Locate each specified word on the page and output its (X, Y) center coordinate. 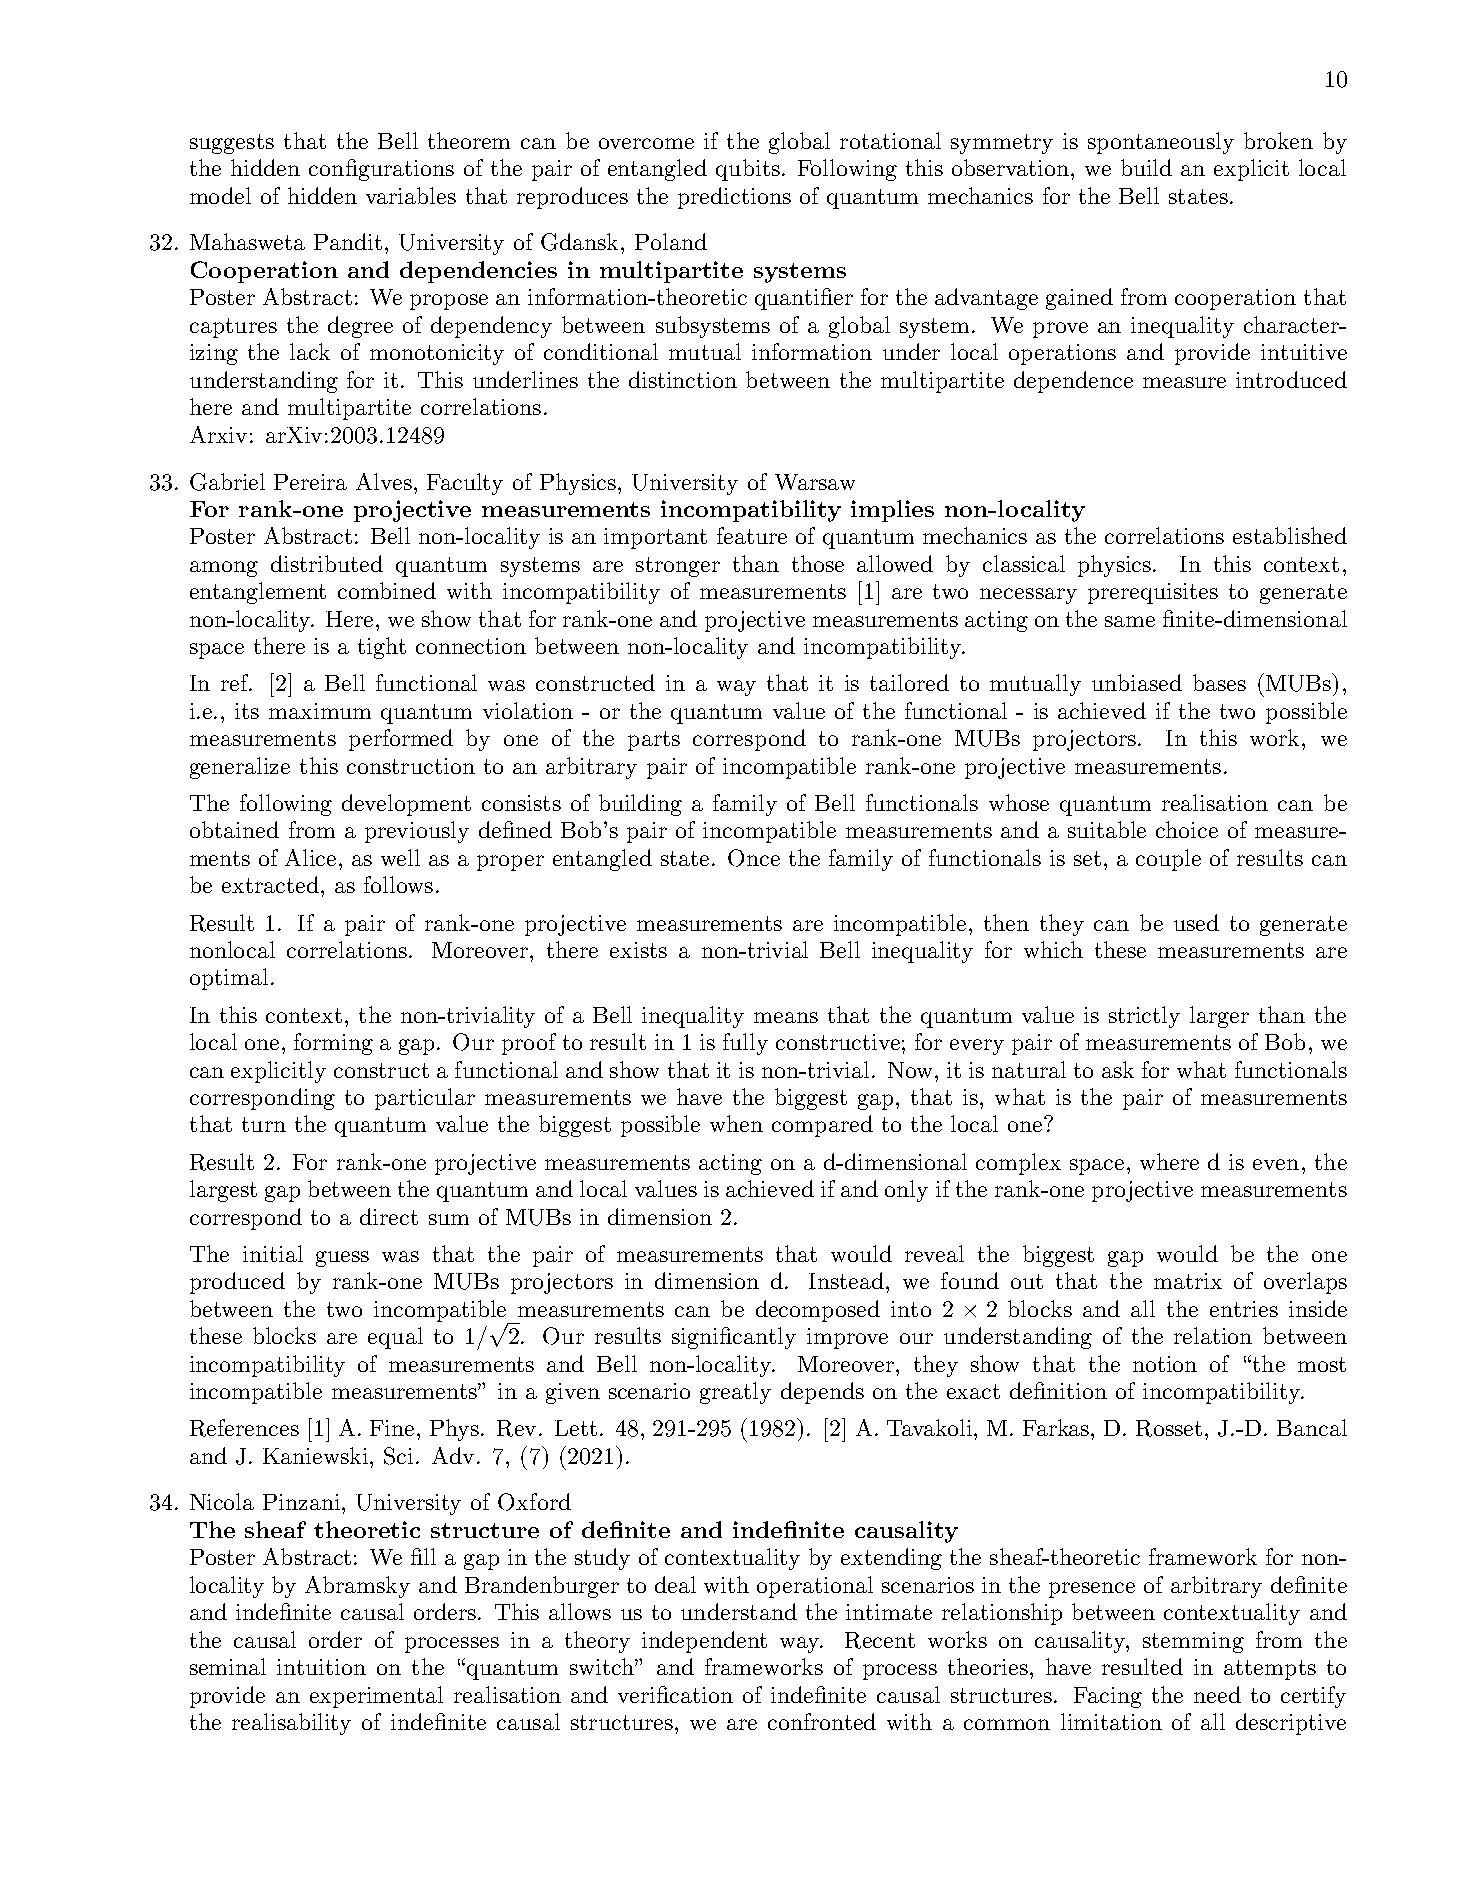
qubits (748, 170)
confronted (822, 1721)
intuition (321, 1667)
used (1196, 922)
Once (754, 858)
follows (398, 884)
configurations (381, 170)
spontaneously (1161, 143)
